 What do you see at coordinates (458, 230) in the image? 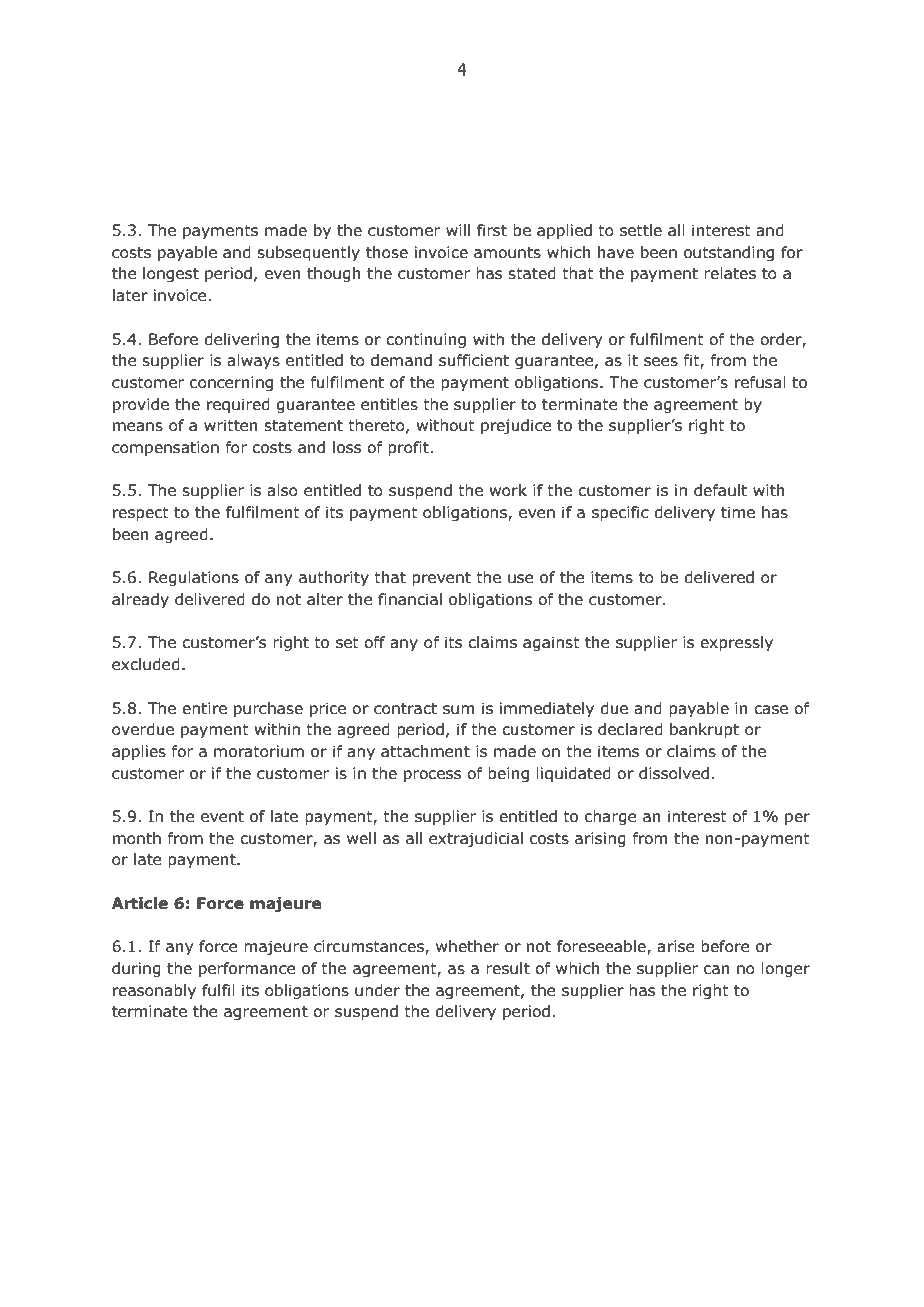
I see `will` at bounding box center [458, 230].
